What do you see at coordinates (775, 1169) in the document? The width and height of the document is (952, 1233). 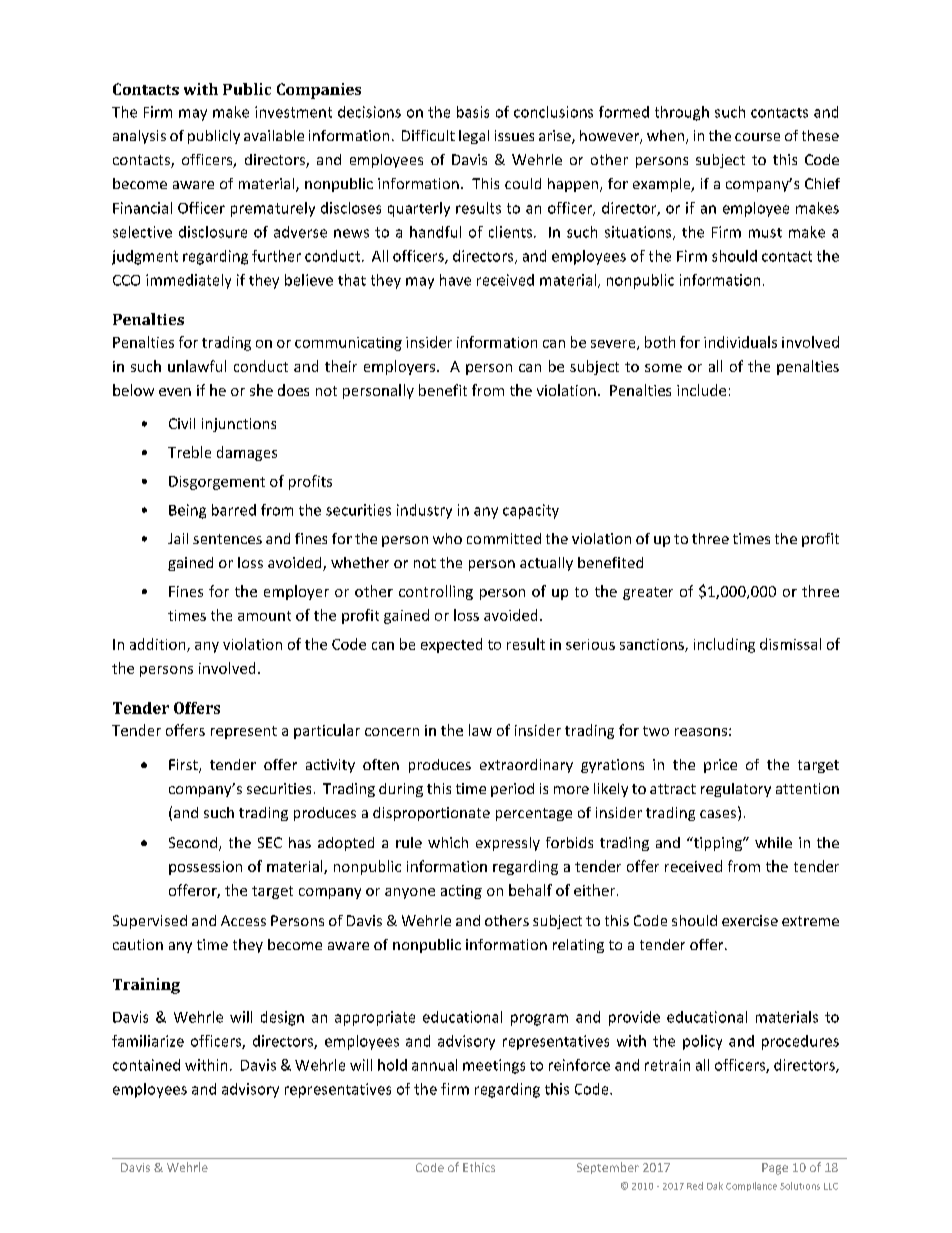 I see `Page` at bounding box center [775, 1169].
